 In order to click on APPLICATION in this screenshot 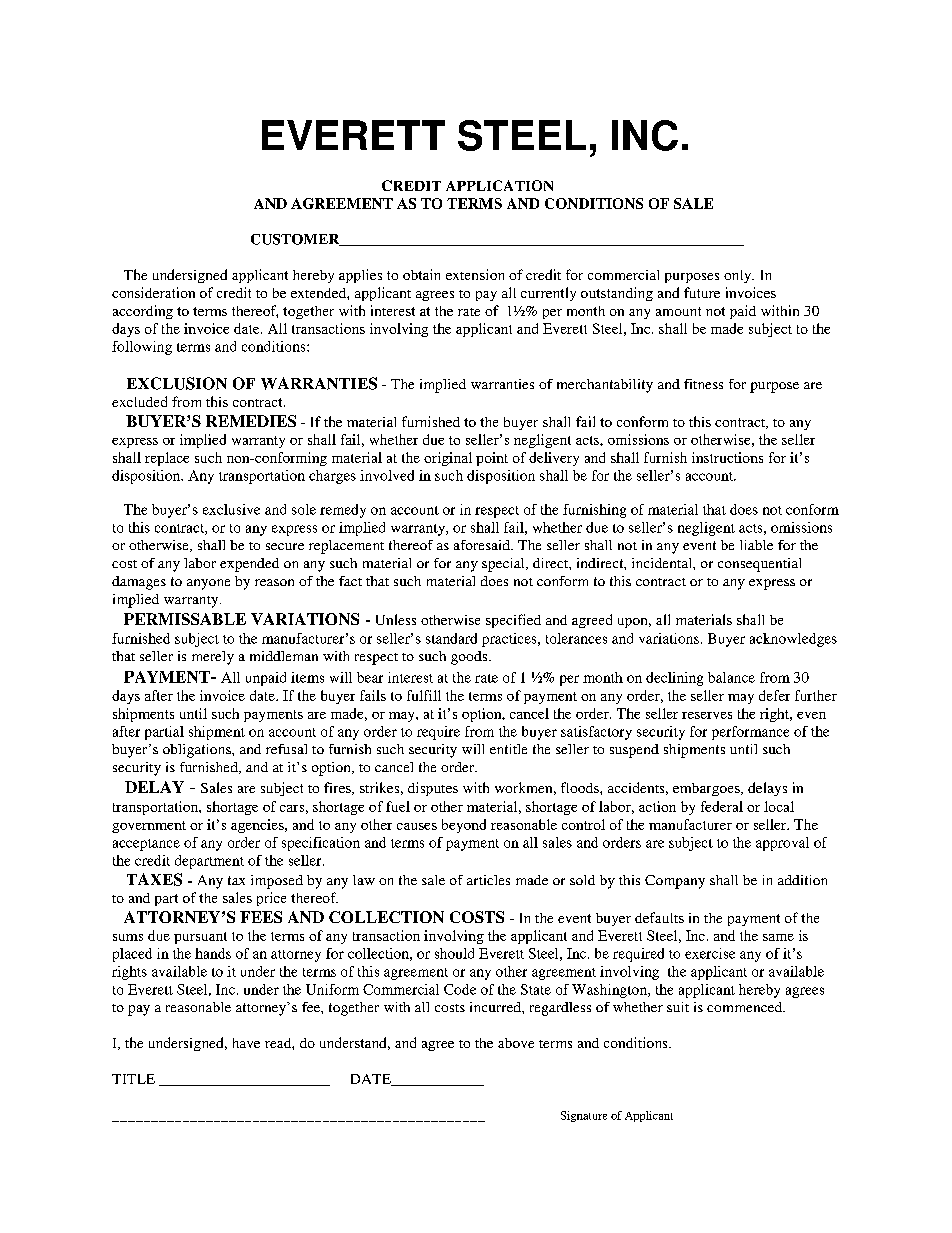, I will do `click(499, 185)`.
